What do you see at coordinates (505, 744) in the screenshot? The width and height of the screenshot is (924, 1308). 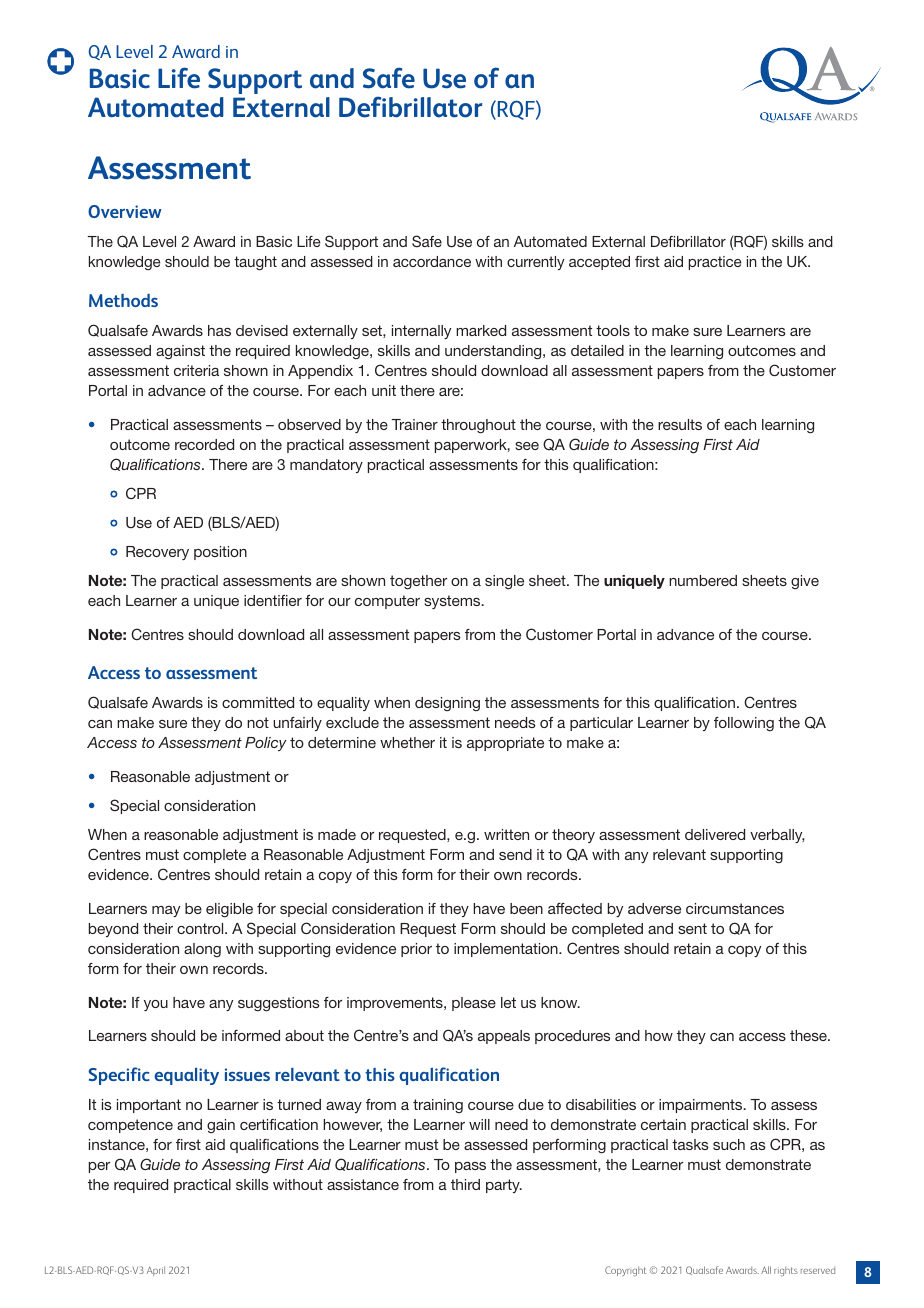 I see `appropriate` at bounding box center [505, 744].
